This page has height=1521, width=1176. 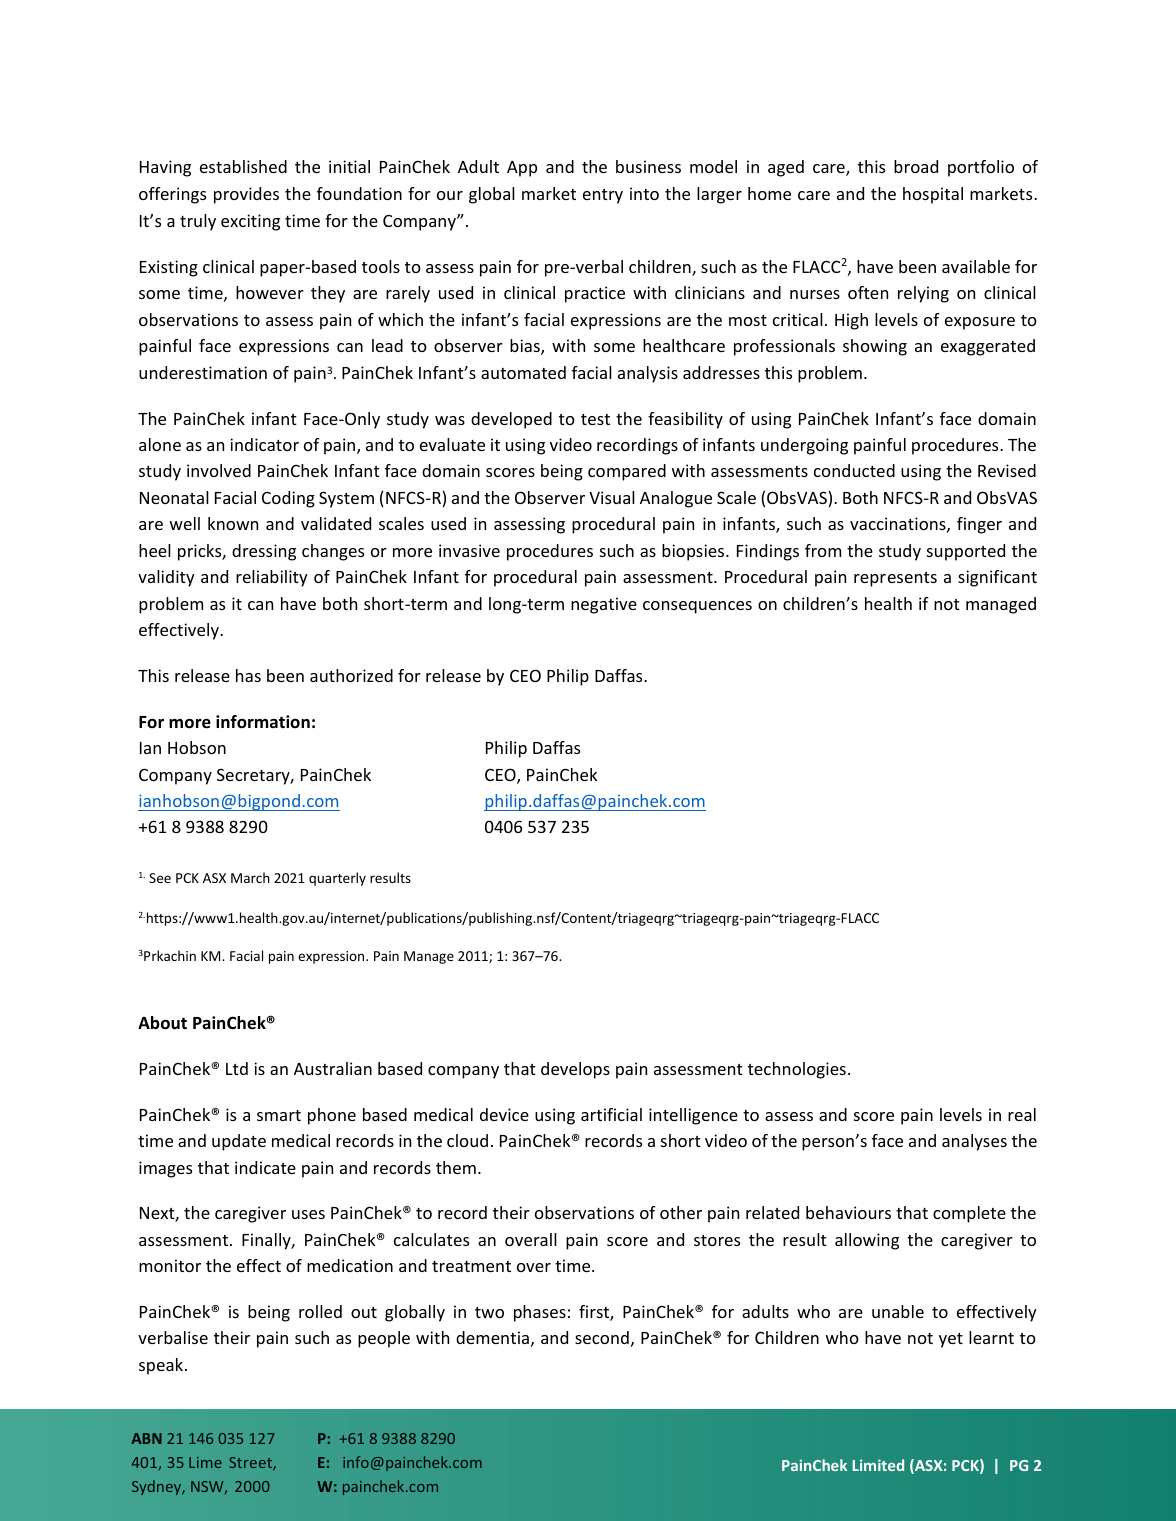 What do you see at coordinates (246, 195) in the page?
I see `provides` at bounding box center [246, 195].
